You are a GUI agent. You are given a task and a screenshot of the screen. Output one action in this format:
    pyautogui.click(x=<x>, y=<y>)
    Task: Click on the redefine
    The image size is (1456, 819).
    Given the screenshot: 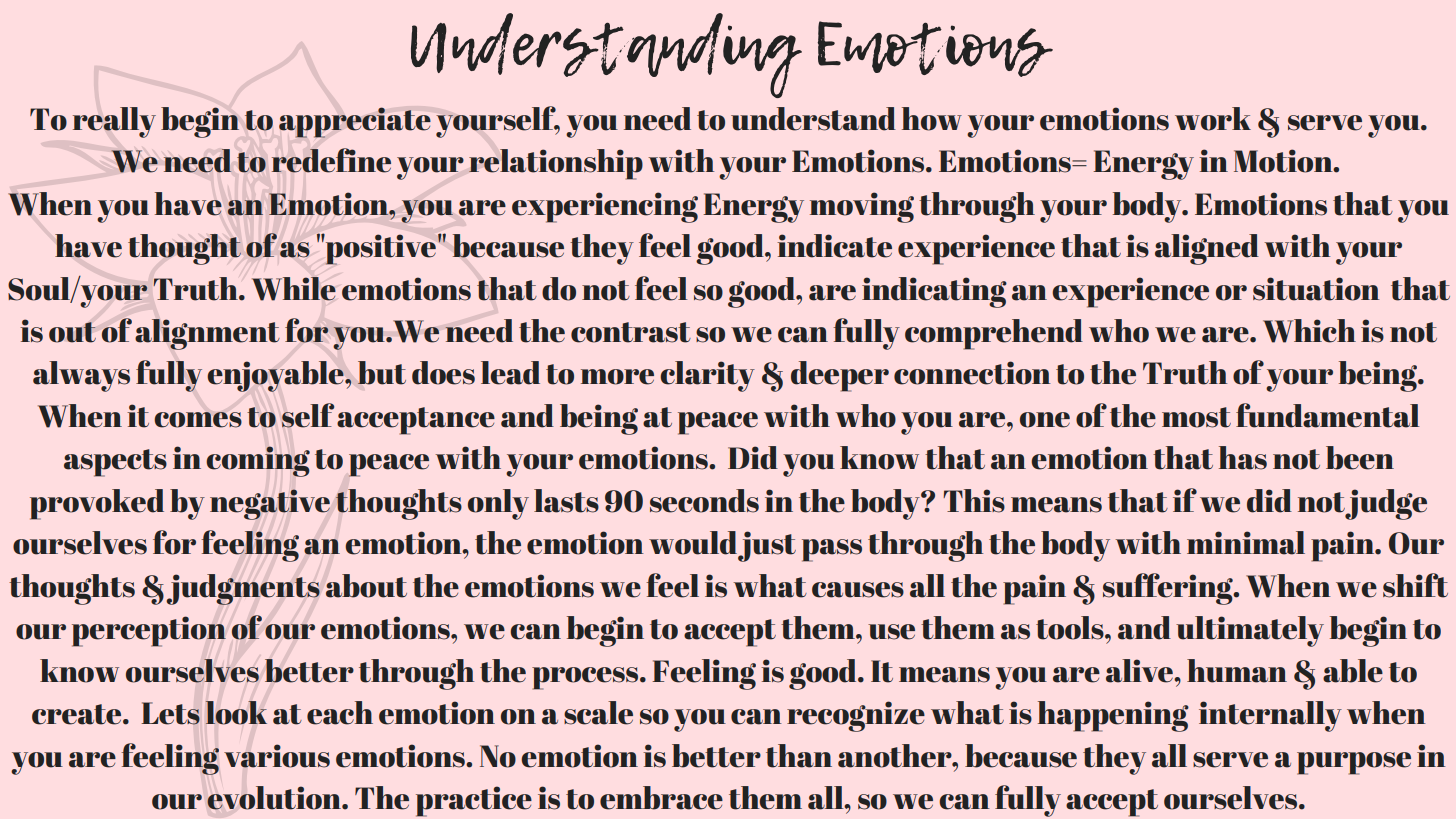 What is the action you would take?
    pyautogui.click(x=331, y=160)
